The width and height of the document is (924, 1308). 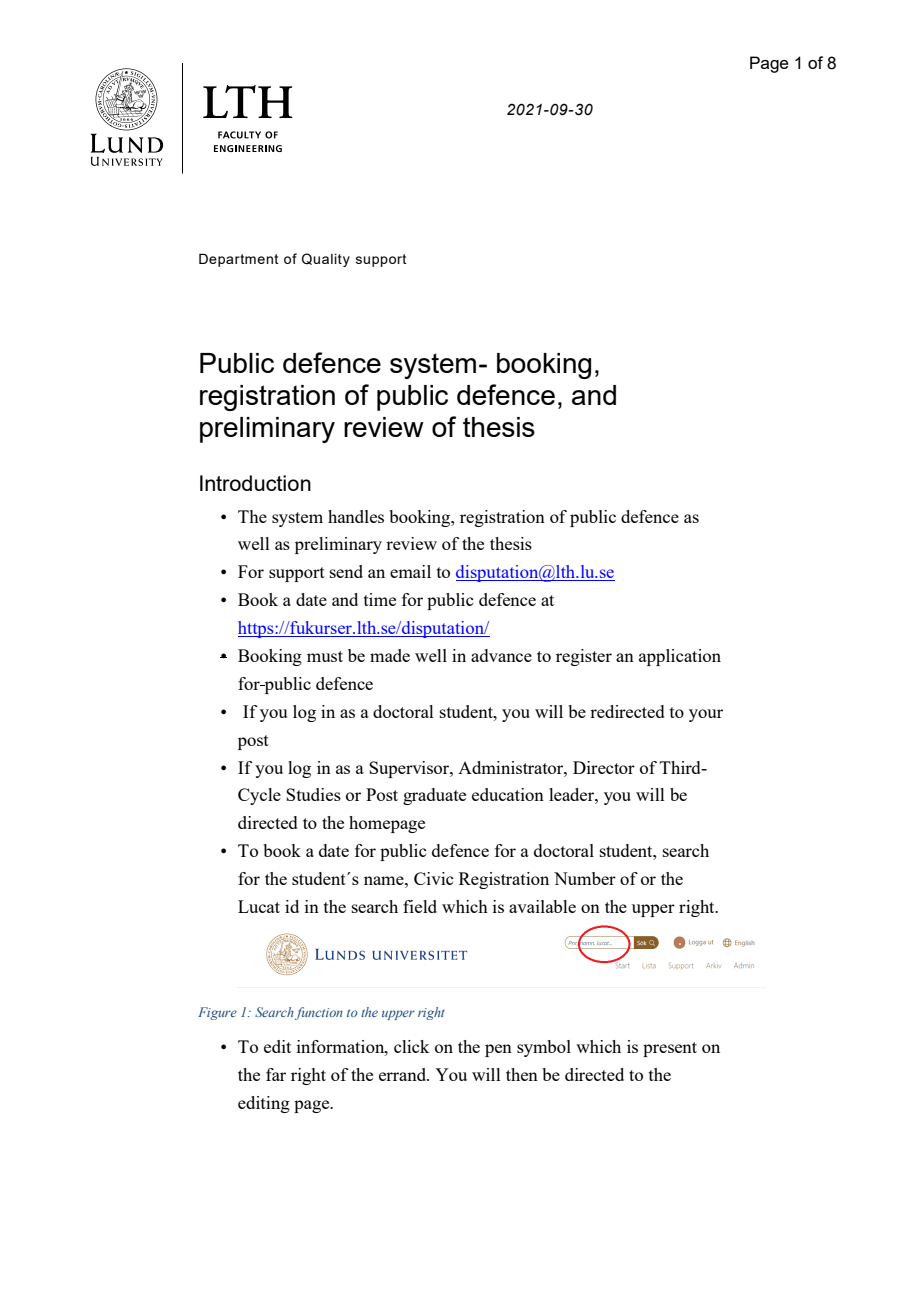 I want to click on Introduction, so click(x=255, y=483).
